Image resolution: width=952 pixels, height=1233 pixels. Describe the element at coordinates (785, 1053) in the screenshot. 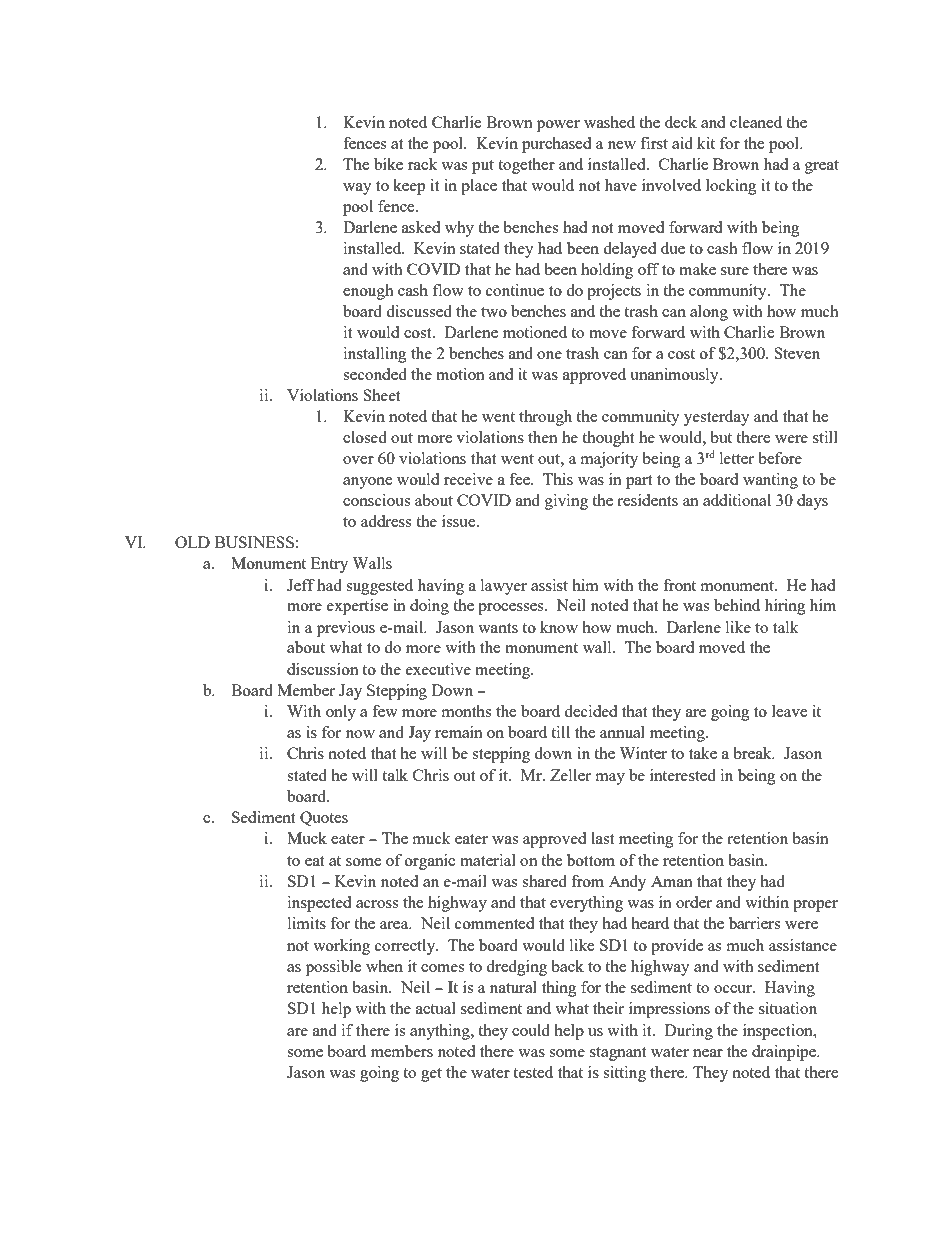

I see `drainpipe` at that location.
